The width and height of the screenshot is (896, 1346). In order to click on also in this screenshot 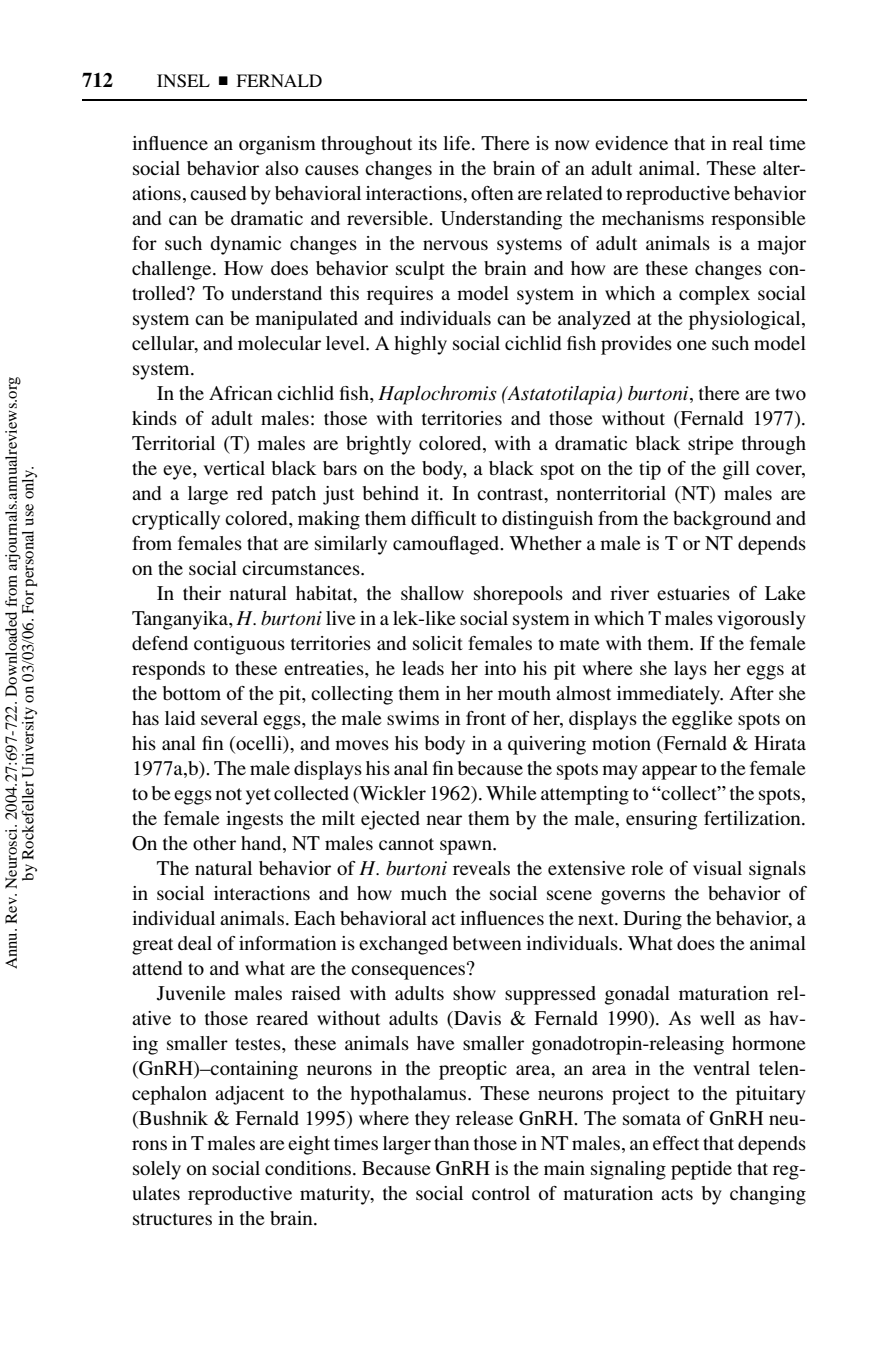, I will do `click(282, 168)`.
